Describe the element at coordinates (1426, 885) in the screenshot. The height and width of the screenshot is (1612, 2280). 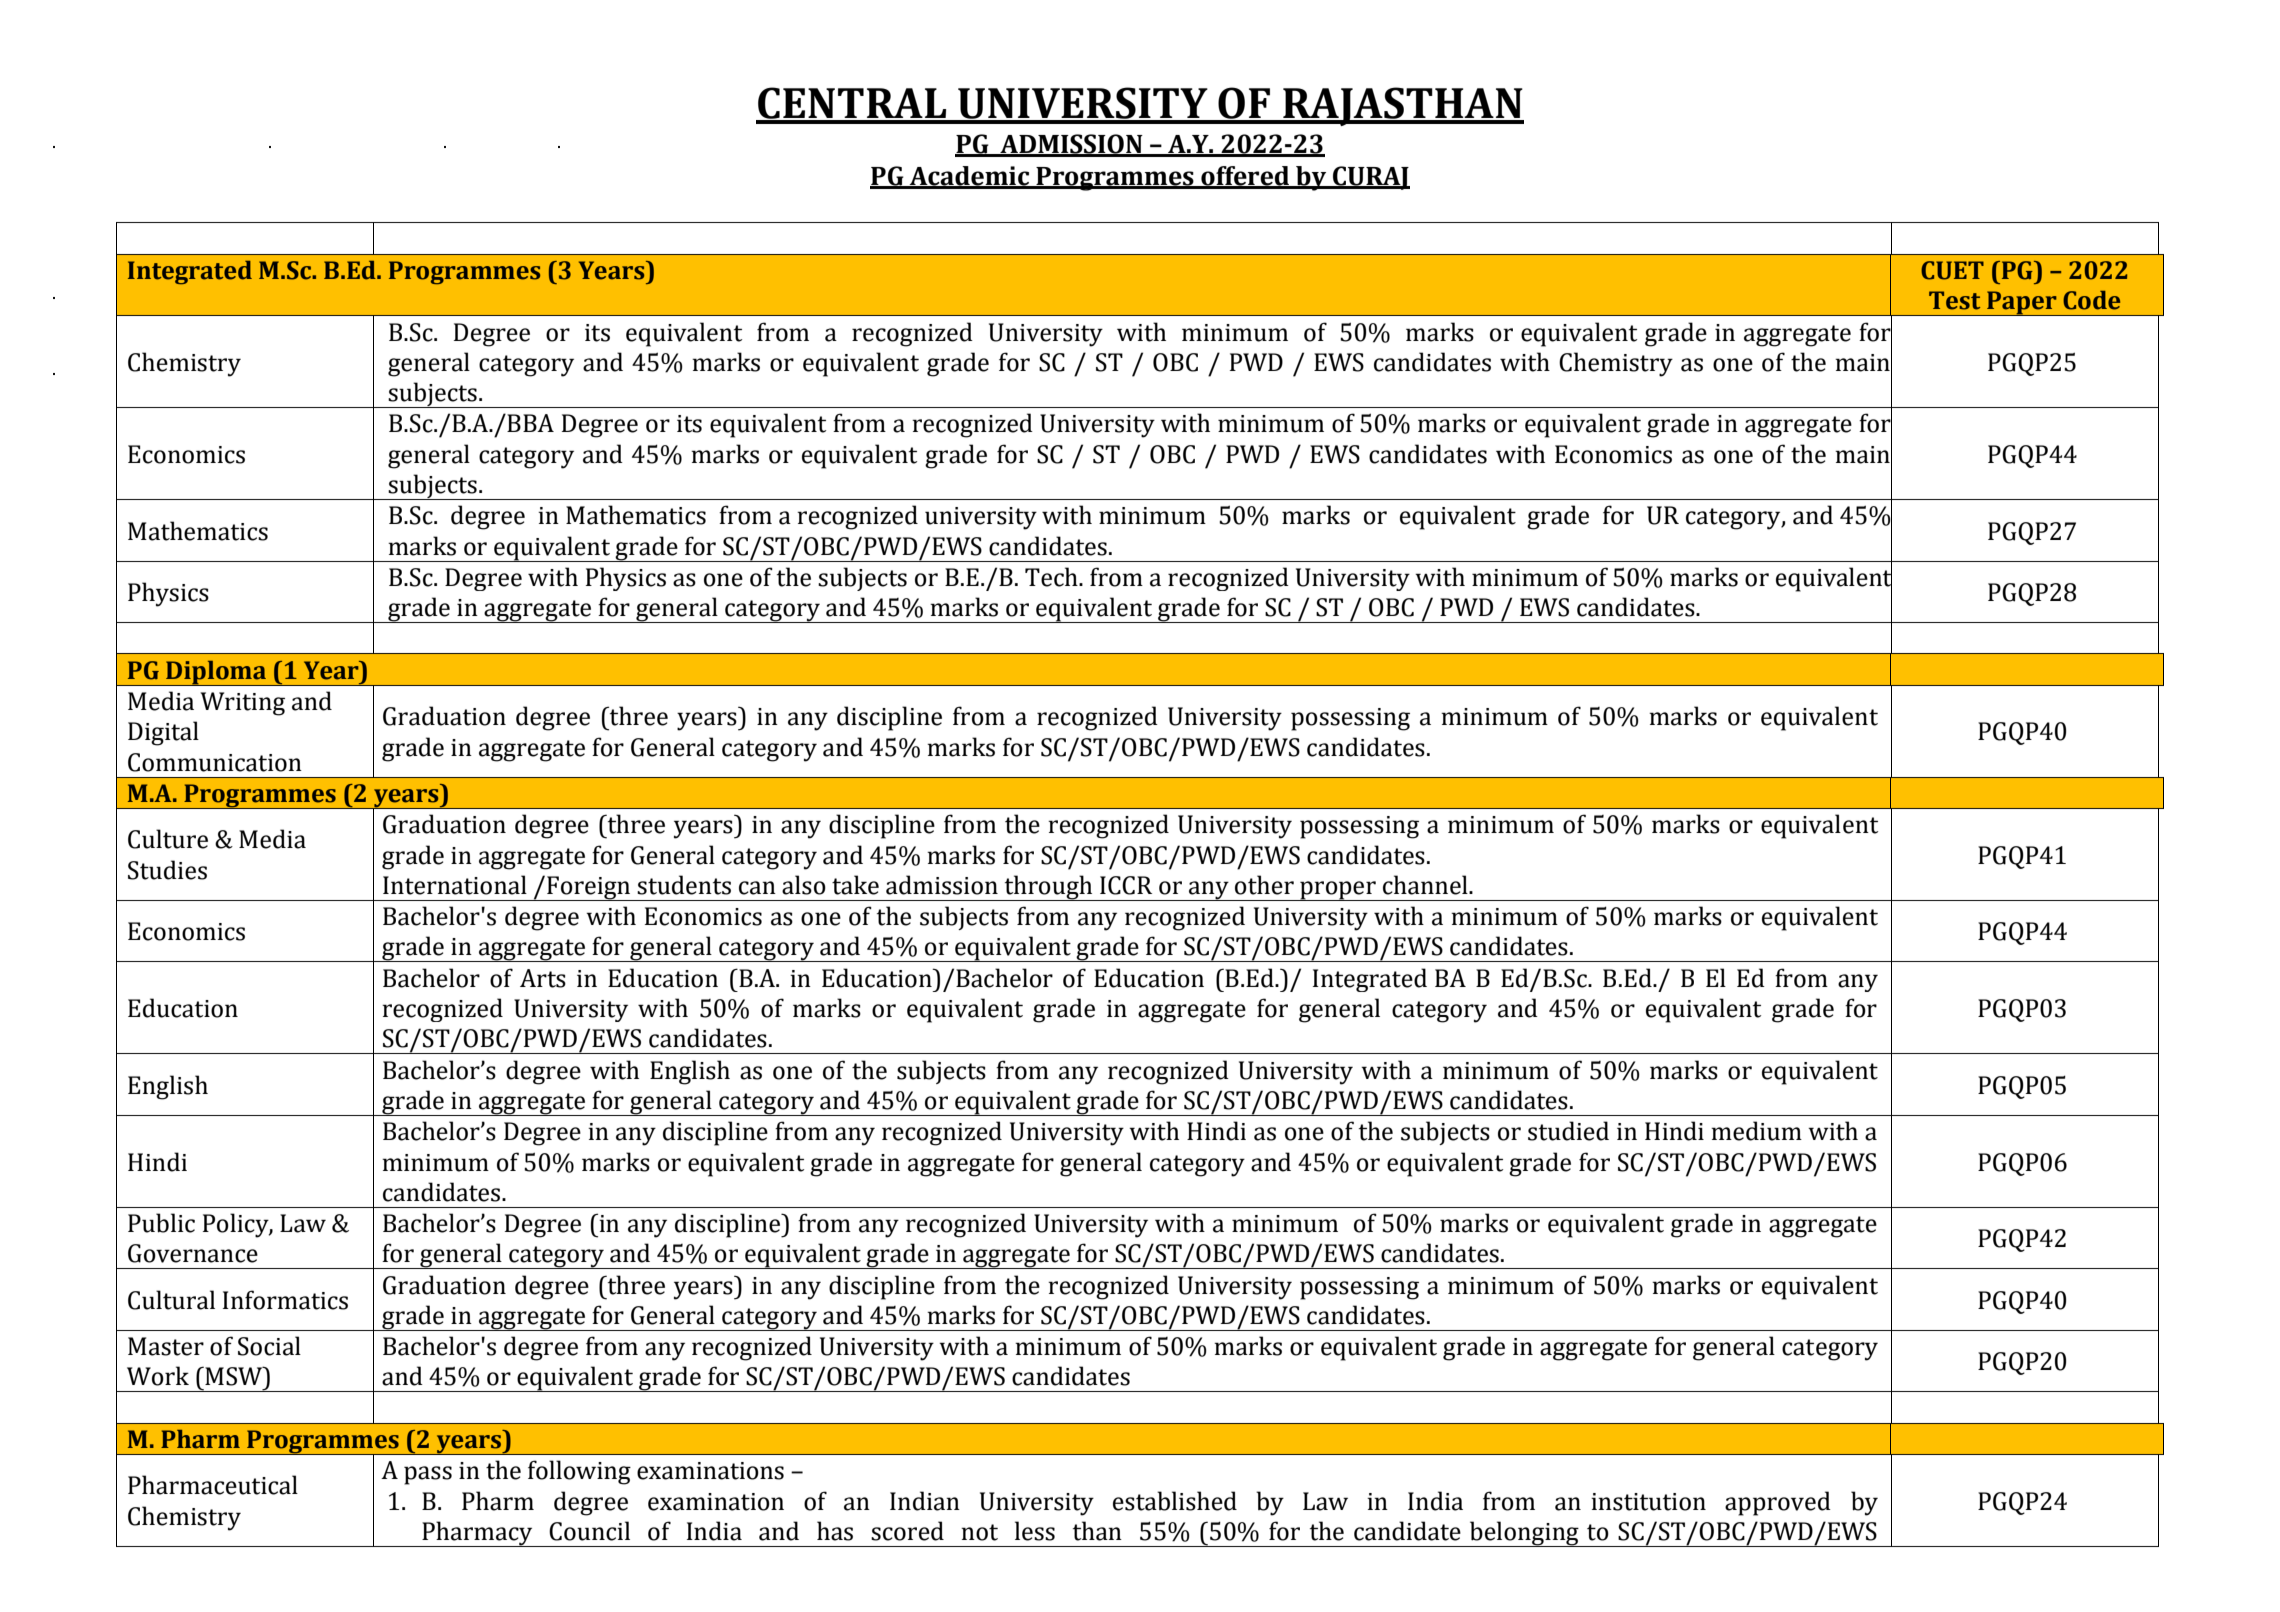
I see `channel` at that location.
